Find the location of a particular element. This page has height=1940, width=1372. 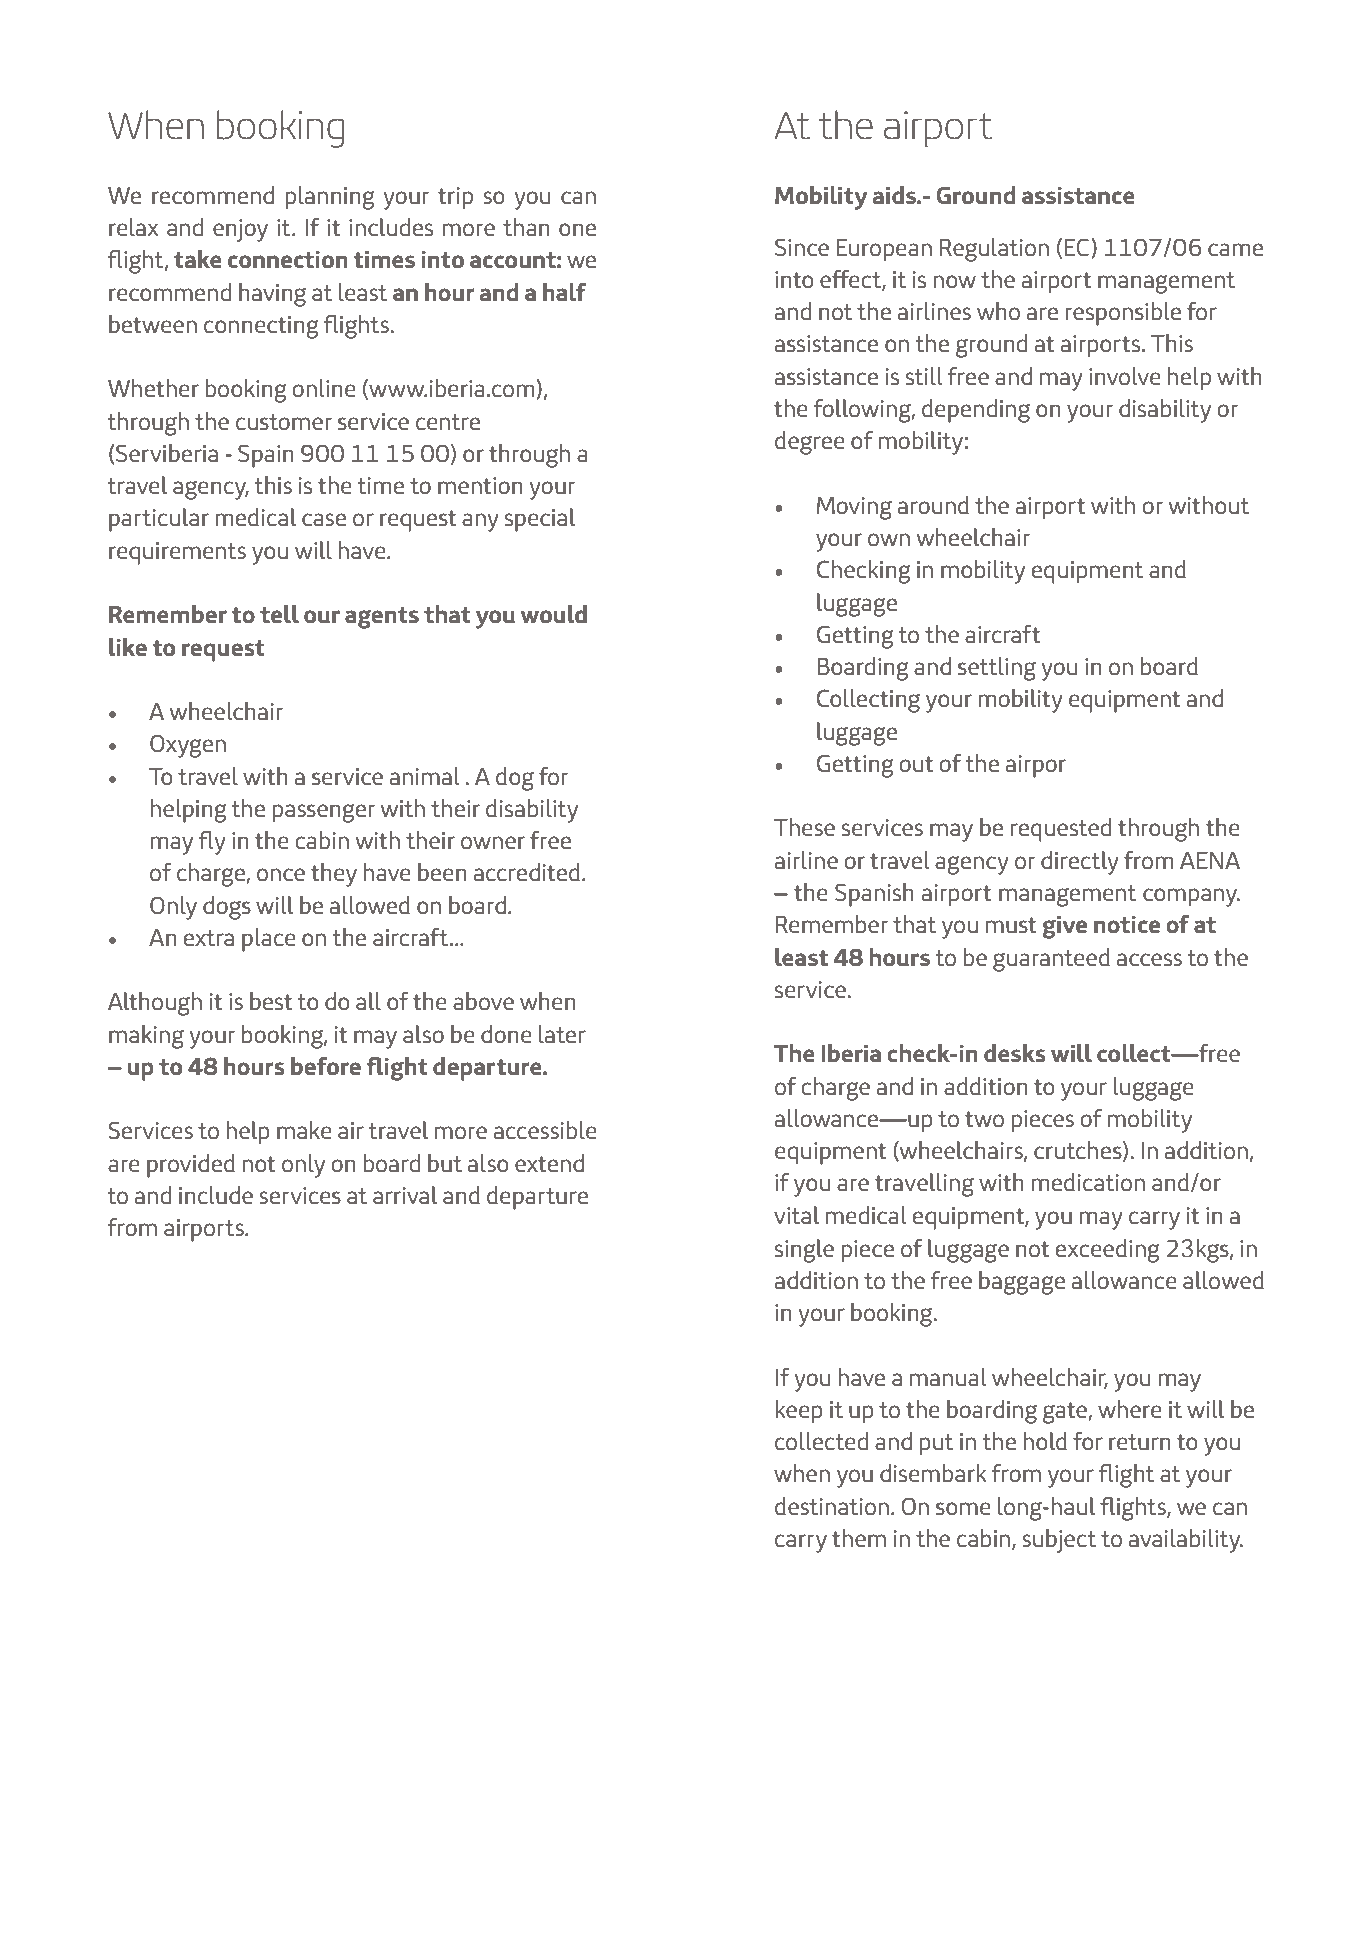

destination is located at coordinates (832, 1506).
